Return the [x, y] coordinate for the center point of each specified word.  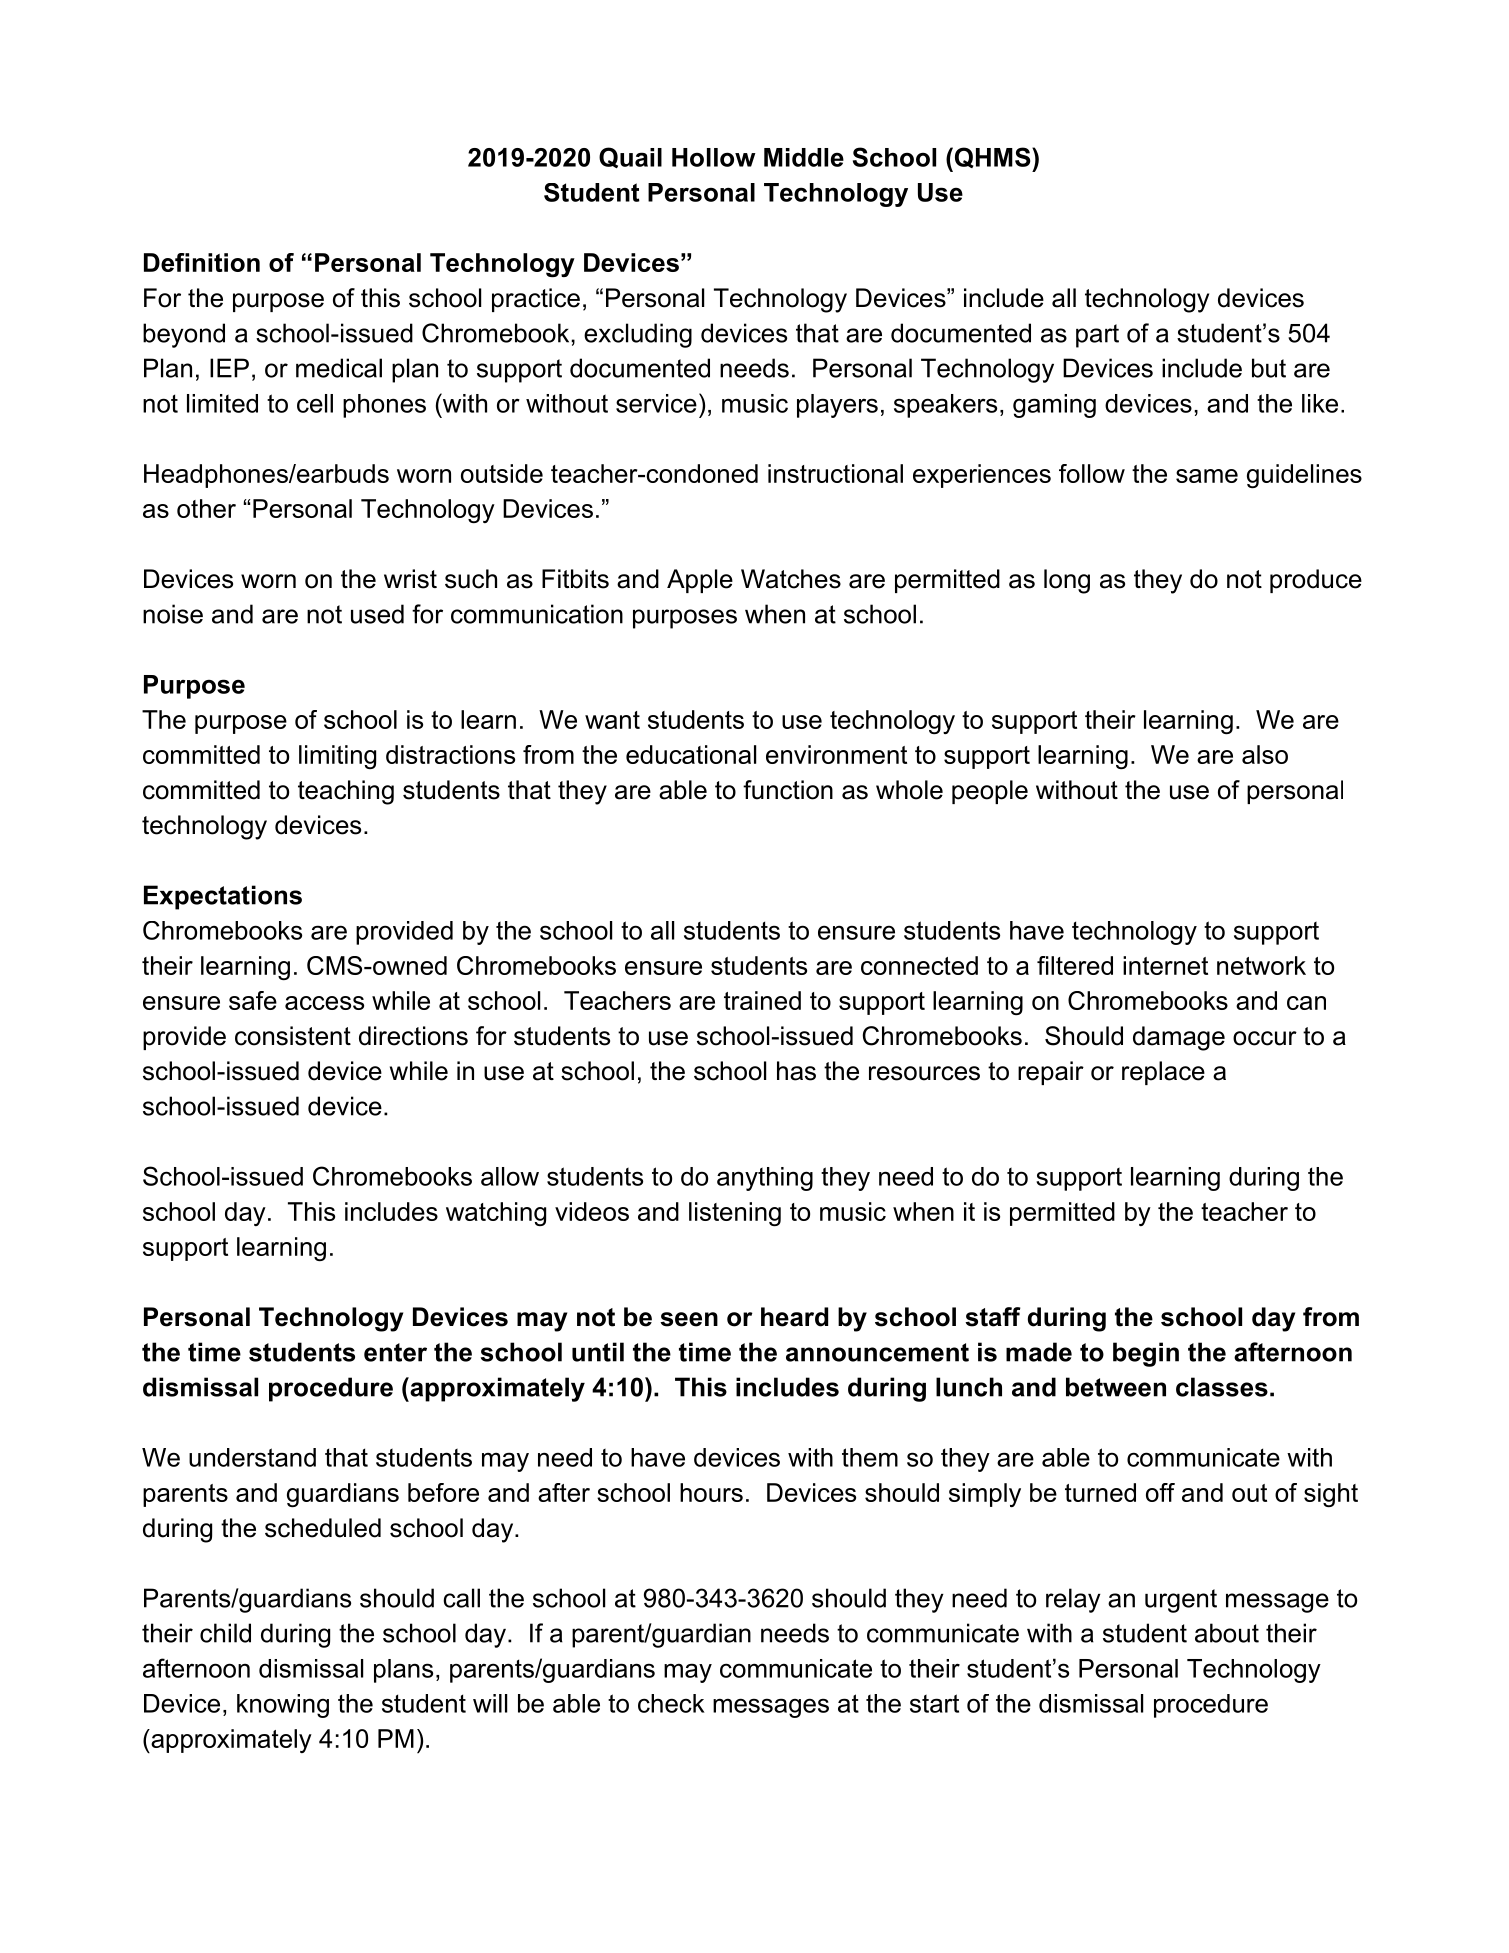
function [788, 790]
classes [1222, 1387]
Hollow [714, 157]
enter [395, 1352]
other [206, 508]
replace [1163, 1073]
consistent [293, 1036]
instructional [835, 473]
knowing [283, 1706]
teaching [346, 792]
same [1207, 476]
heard [794, 1317]
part [1097, 336]
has [796, 1071]
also [1265, 754]
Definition [202, 262]
